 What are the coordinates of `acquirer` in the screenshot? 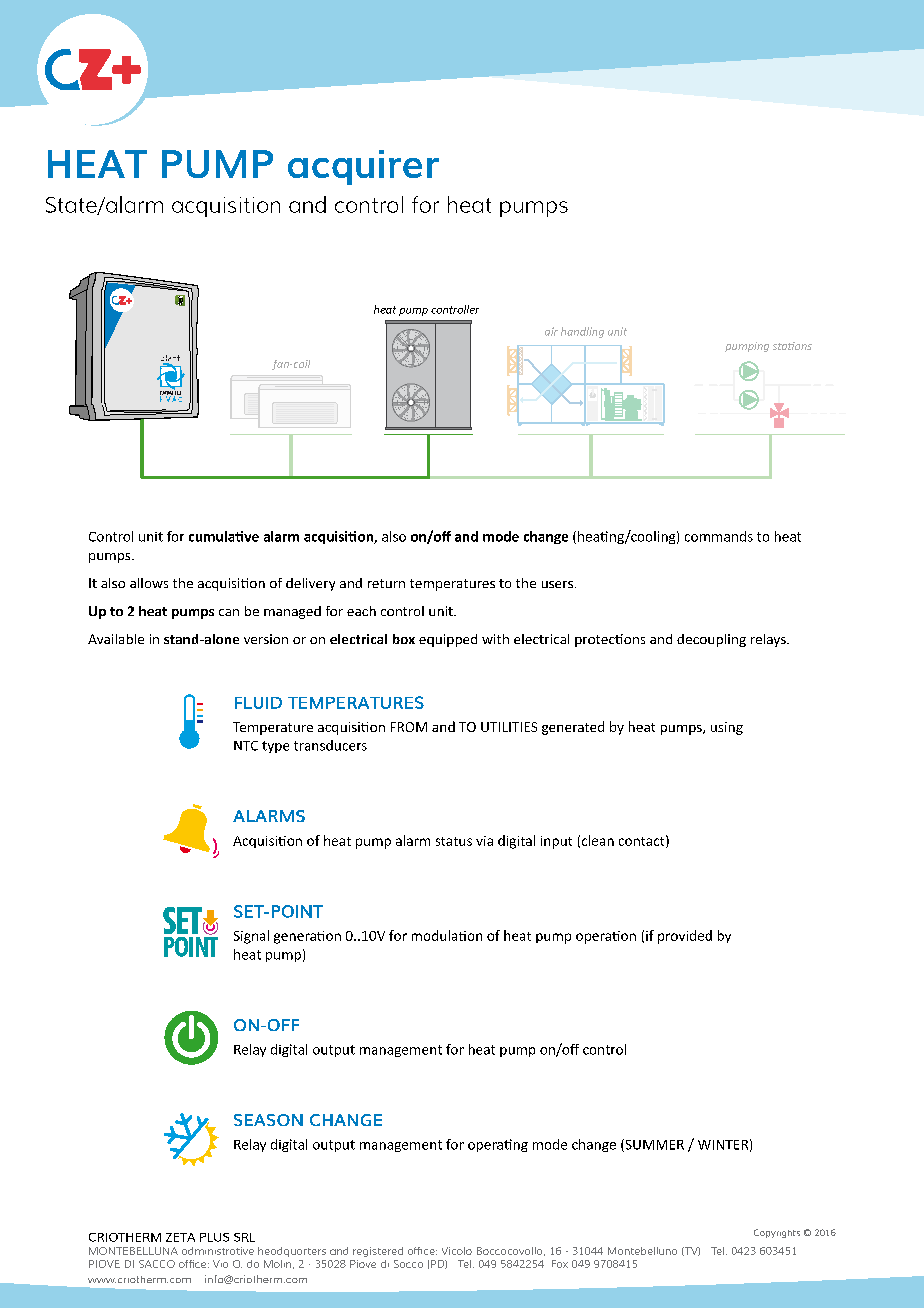 It's located at (363, 167).
